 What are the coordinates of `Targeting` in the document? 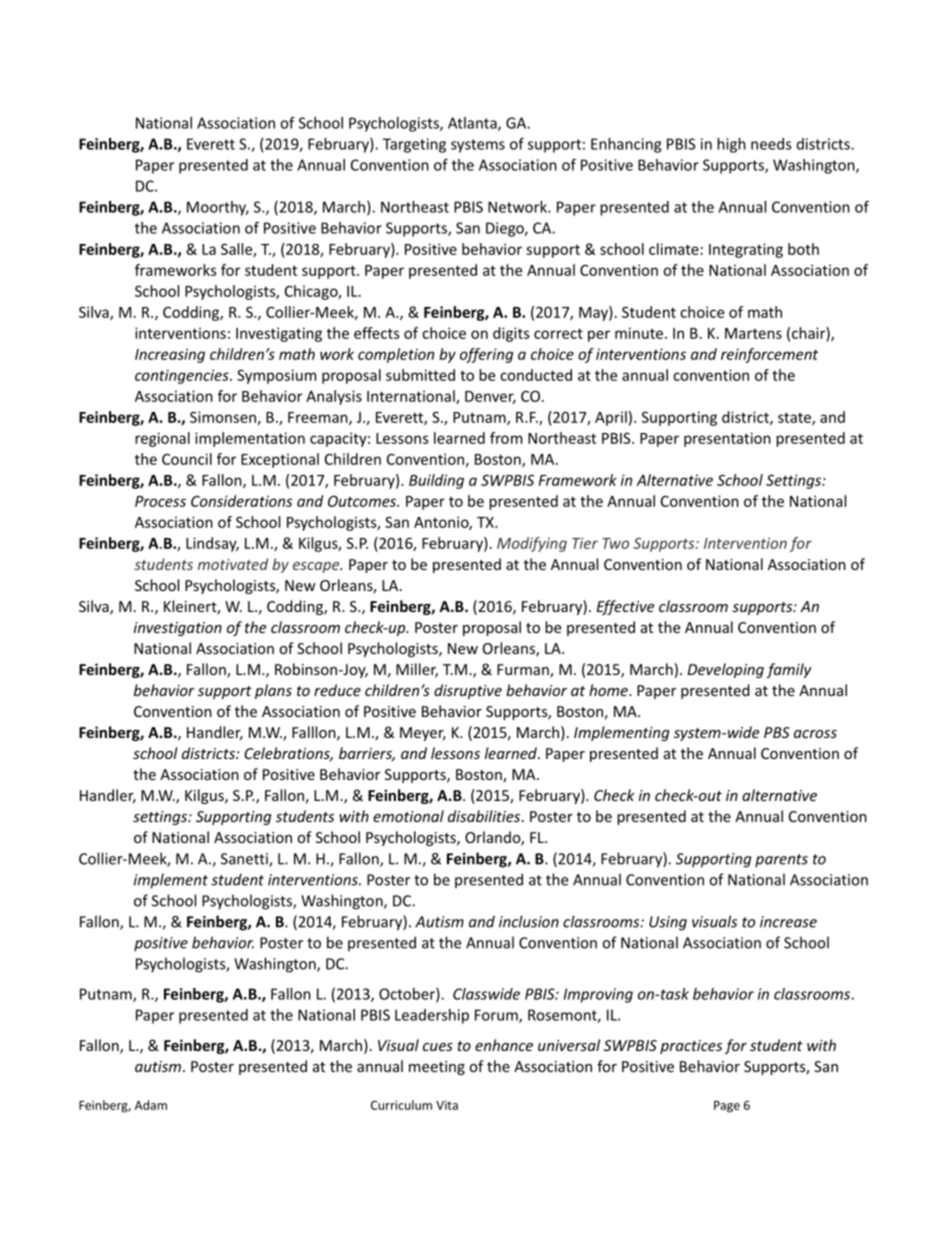 It's located at (414, 145).
